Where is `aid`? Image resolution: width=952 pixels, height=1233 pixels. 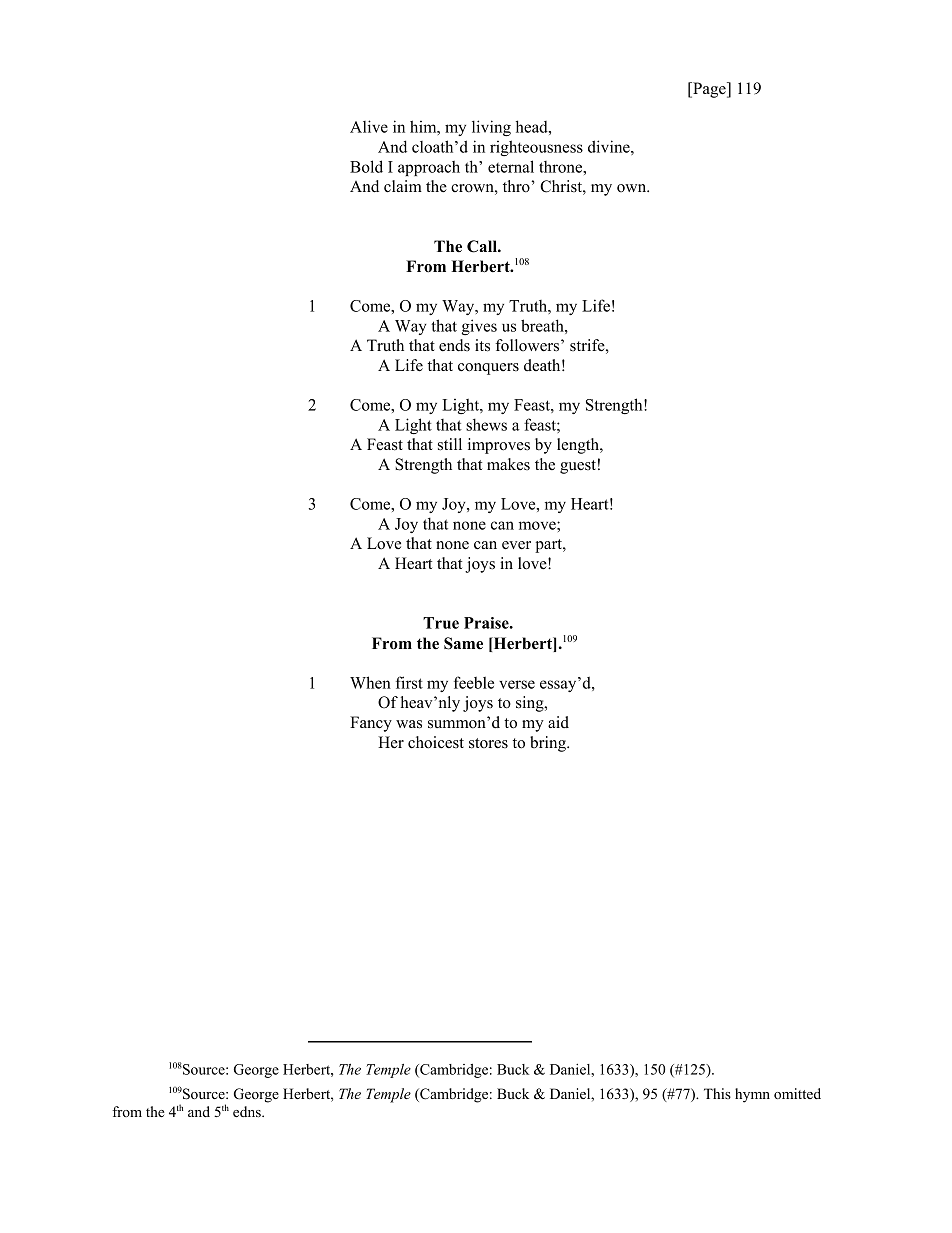 aid is located at coordinates (558, 722).
